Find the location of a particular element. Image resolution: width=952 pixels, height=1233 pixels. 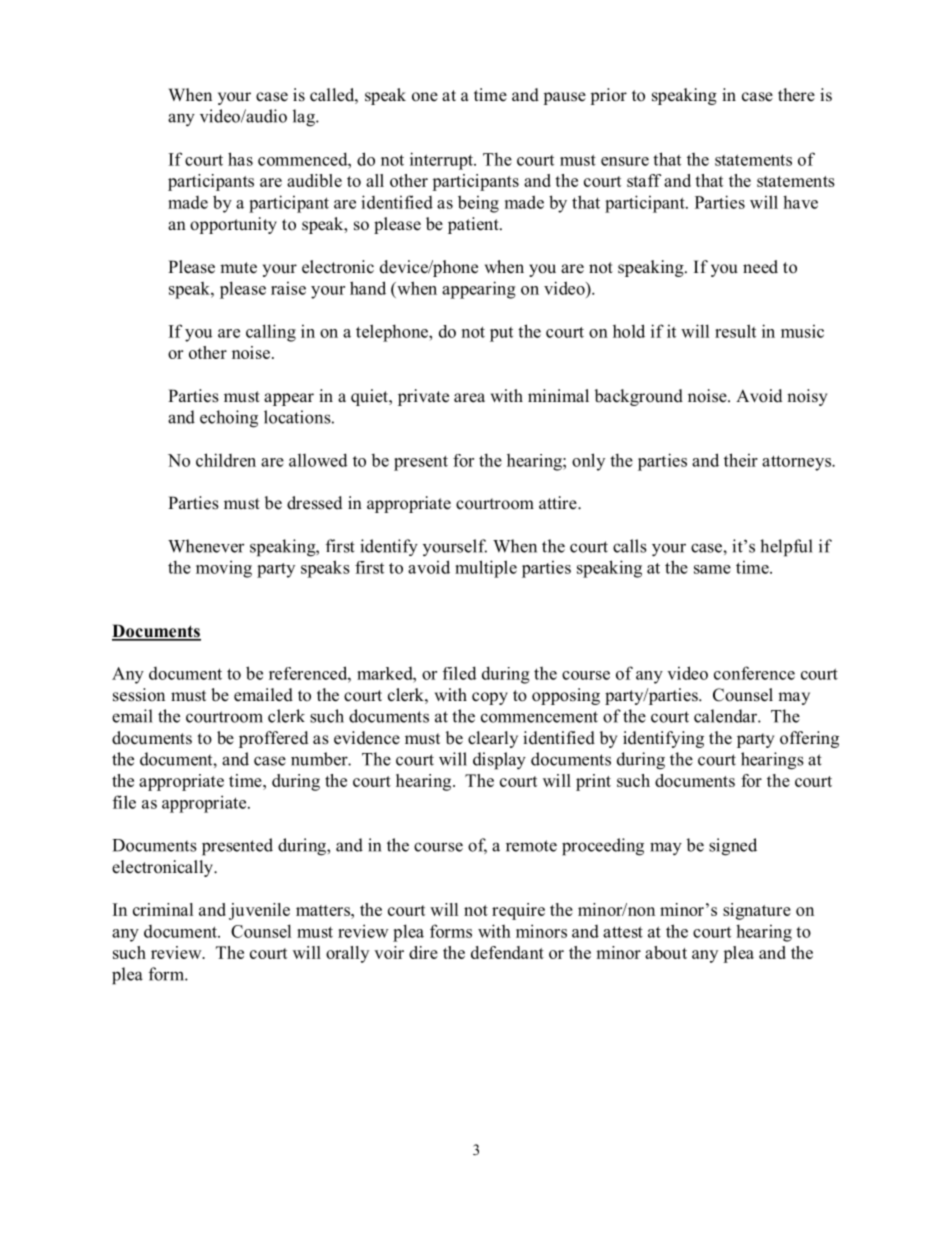

has is located at coordinates (240, 159).
